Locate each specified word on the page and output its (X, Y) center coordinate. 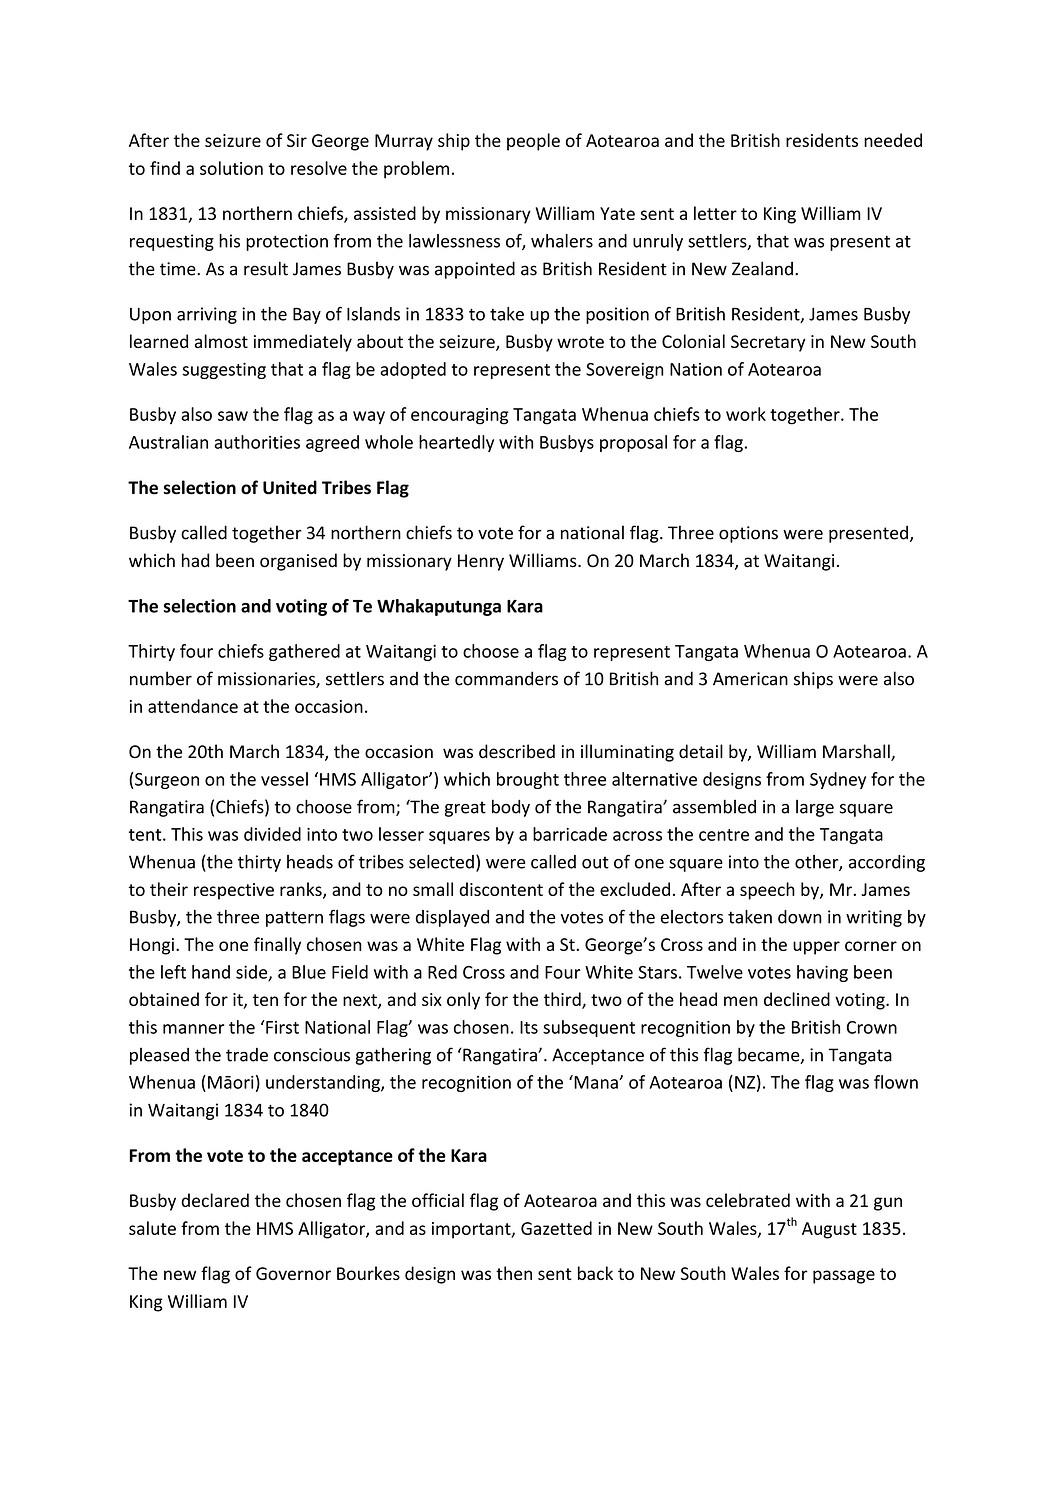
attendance (193, 706)
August (829, 1230)
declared (215, 1200)
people (533, 142)
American (750, 679)
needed (893, 140)
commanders (506, 678)
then (514, 1273)
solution (231, 168)
